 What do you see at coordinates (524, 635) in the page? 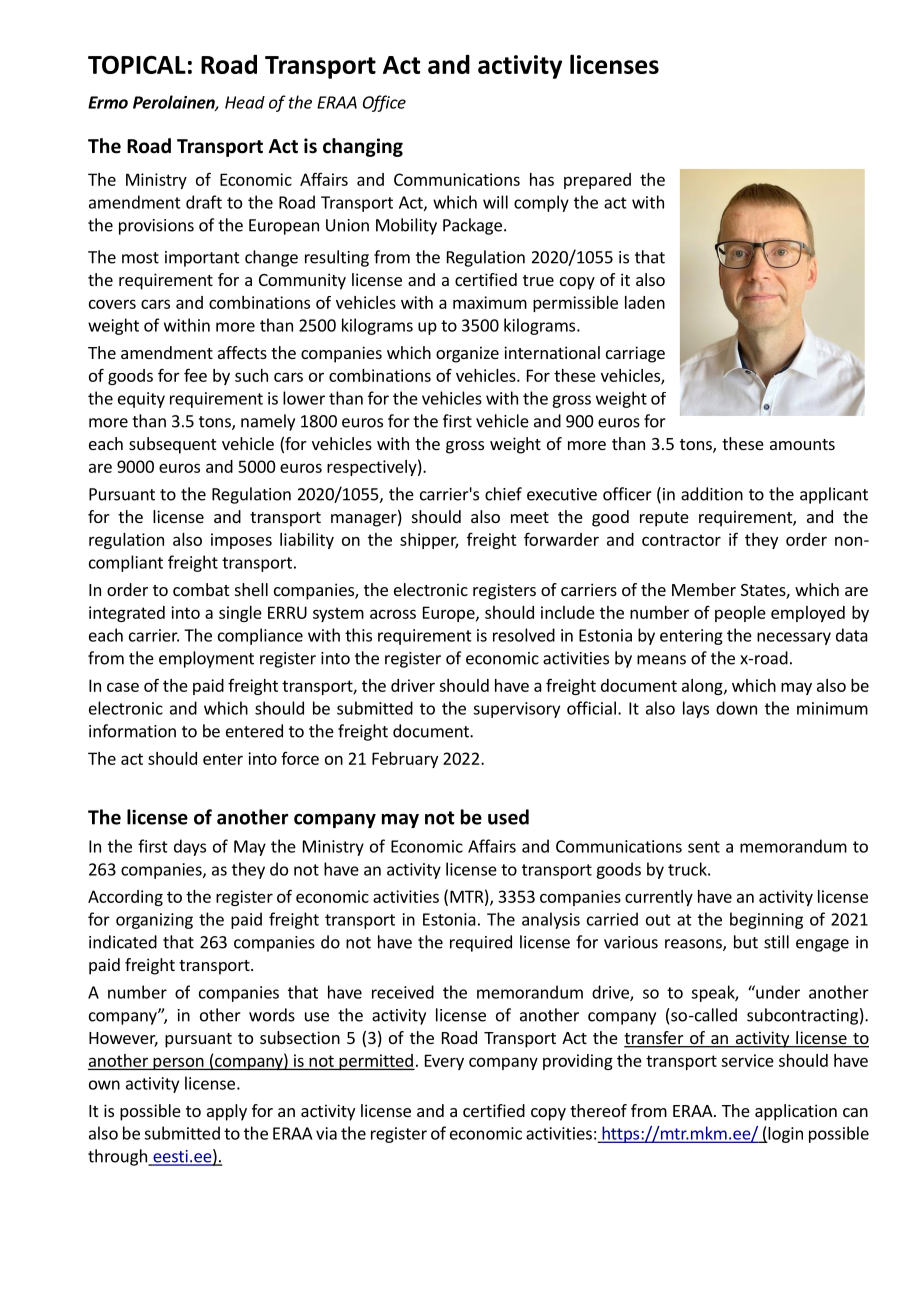
I see `resolved` at bounding box center [524, 635].
